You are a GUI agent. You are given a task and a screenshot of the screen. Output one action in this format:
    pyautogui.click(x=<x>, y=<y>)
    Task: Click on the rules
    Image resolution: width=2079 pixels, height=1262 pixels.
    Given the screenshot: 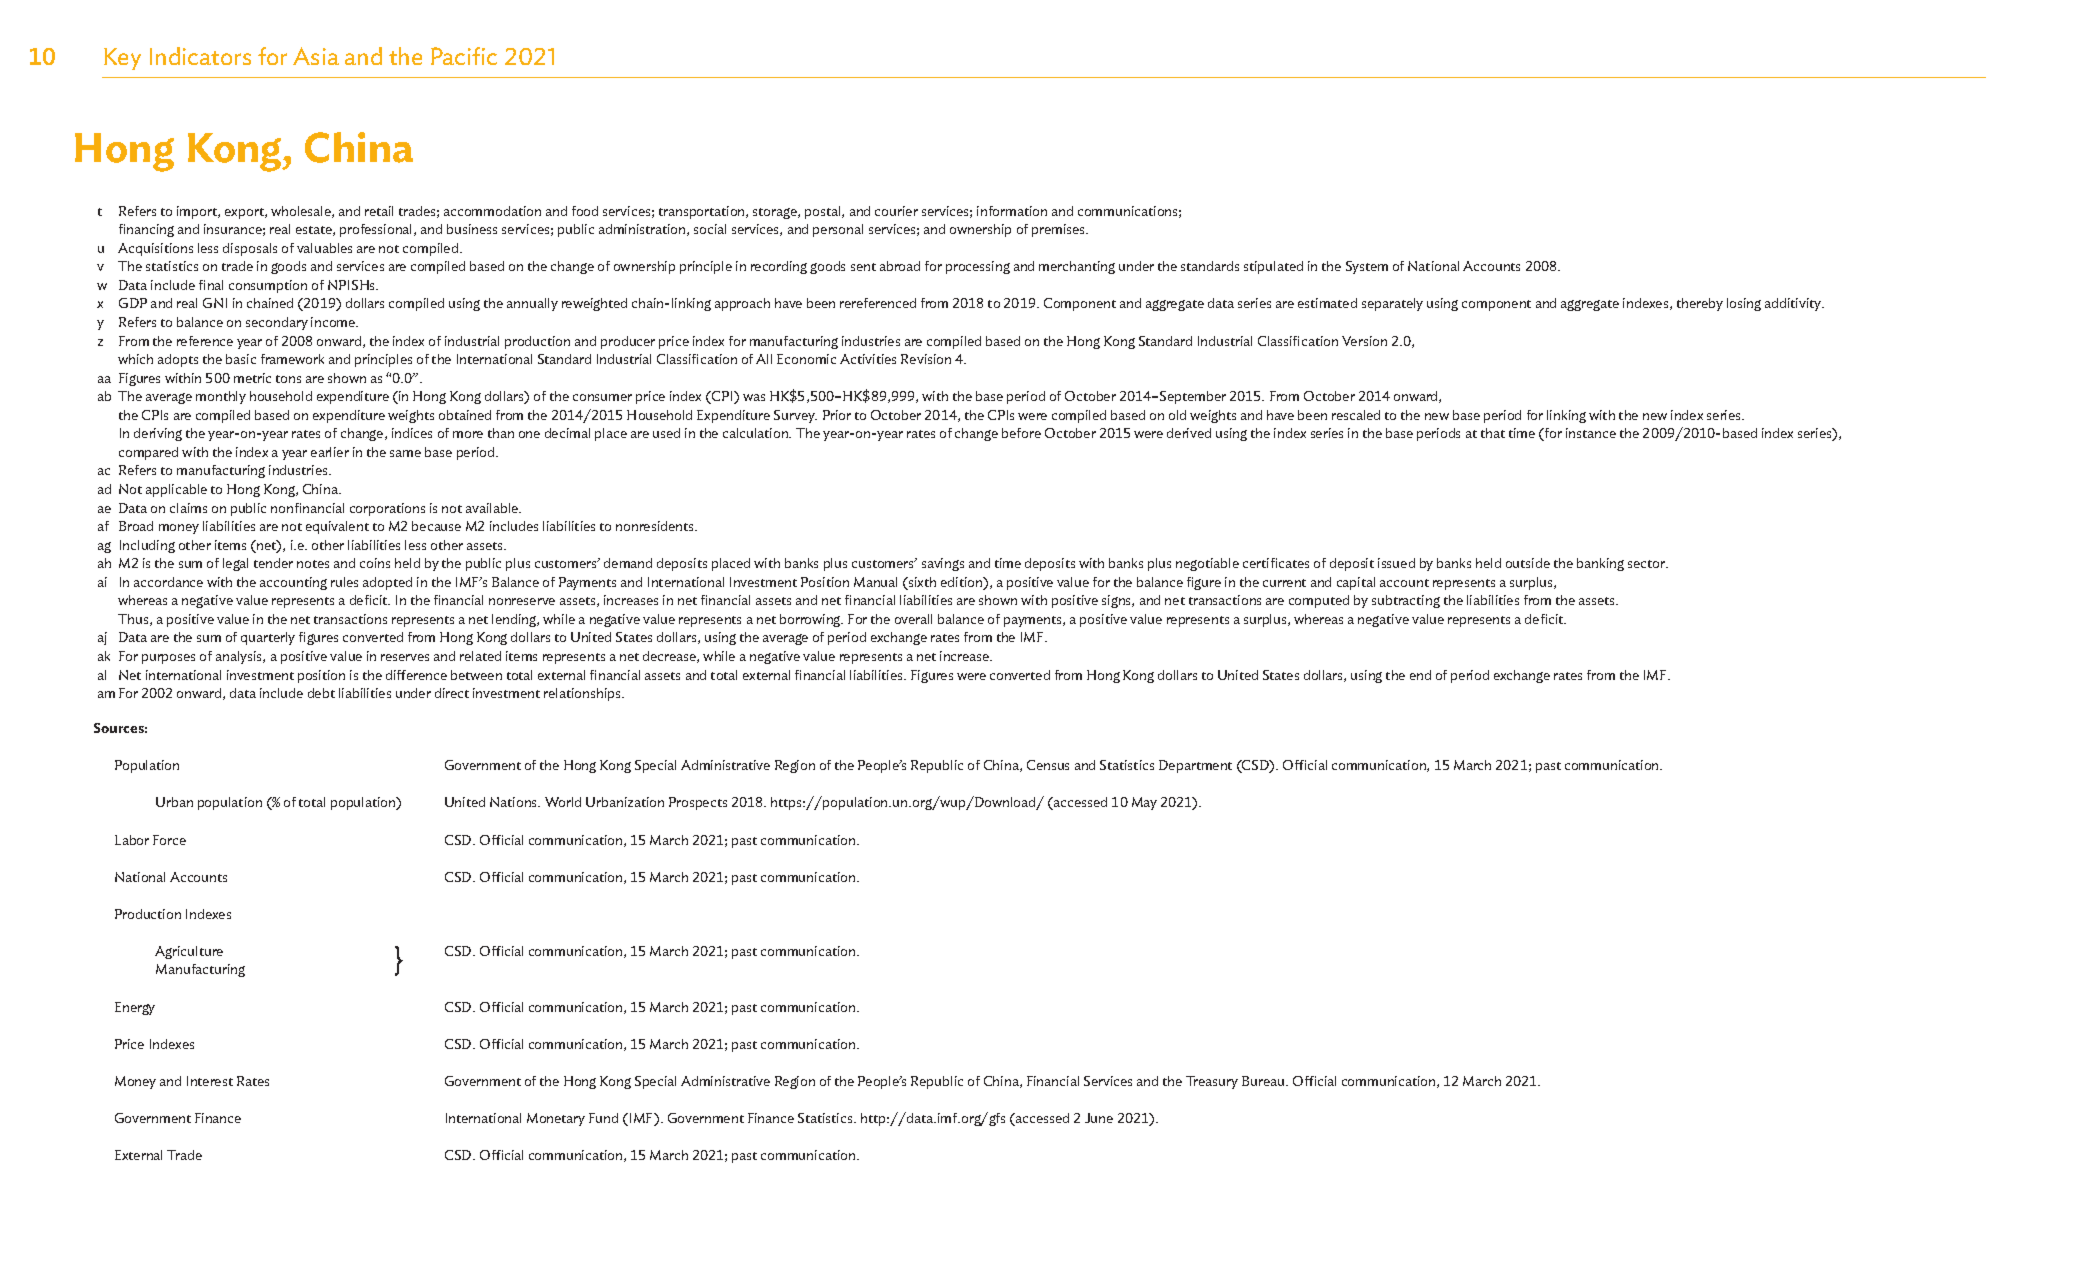 What is the action you would take?
    pyautogui.click(x=344, y=582)
